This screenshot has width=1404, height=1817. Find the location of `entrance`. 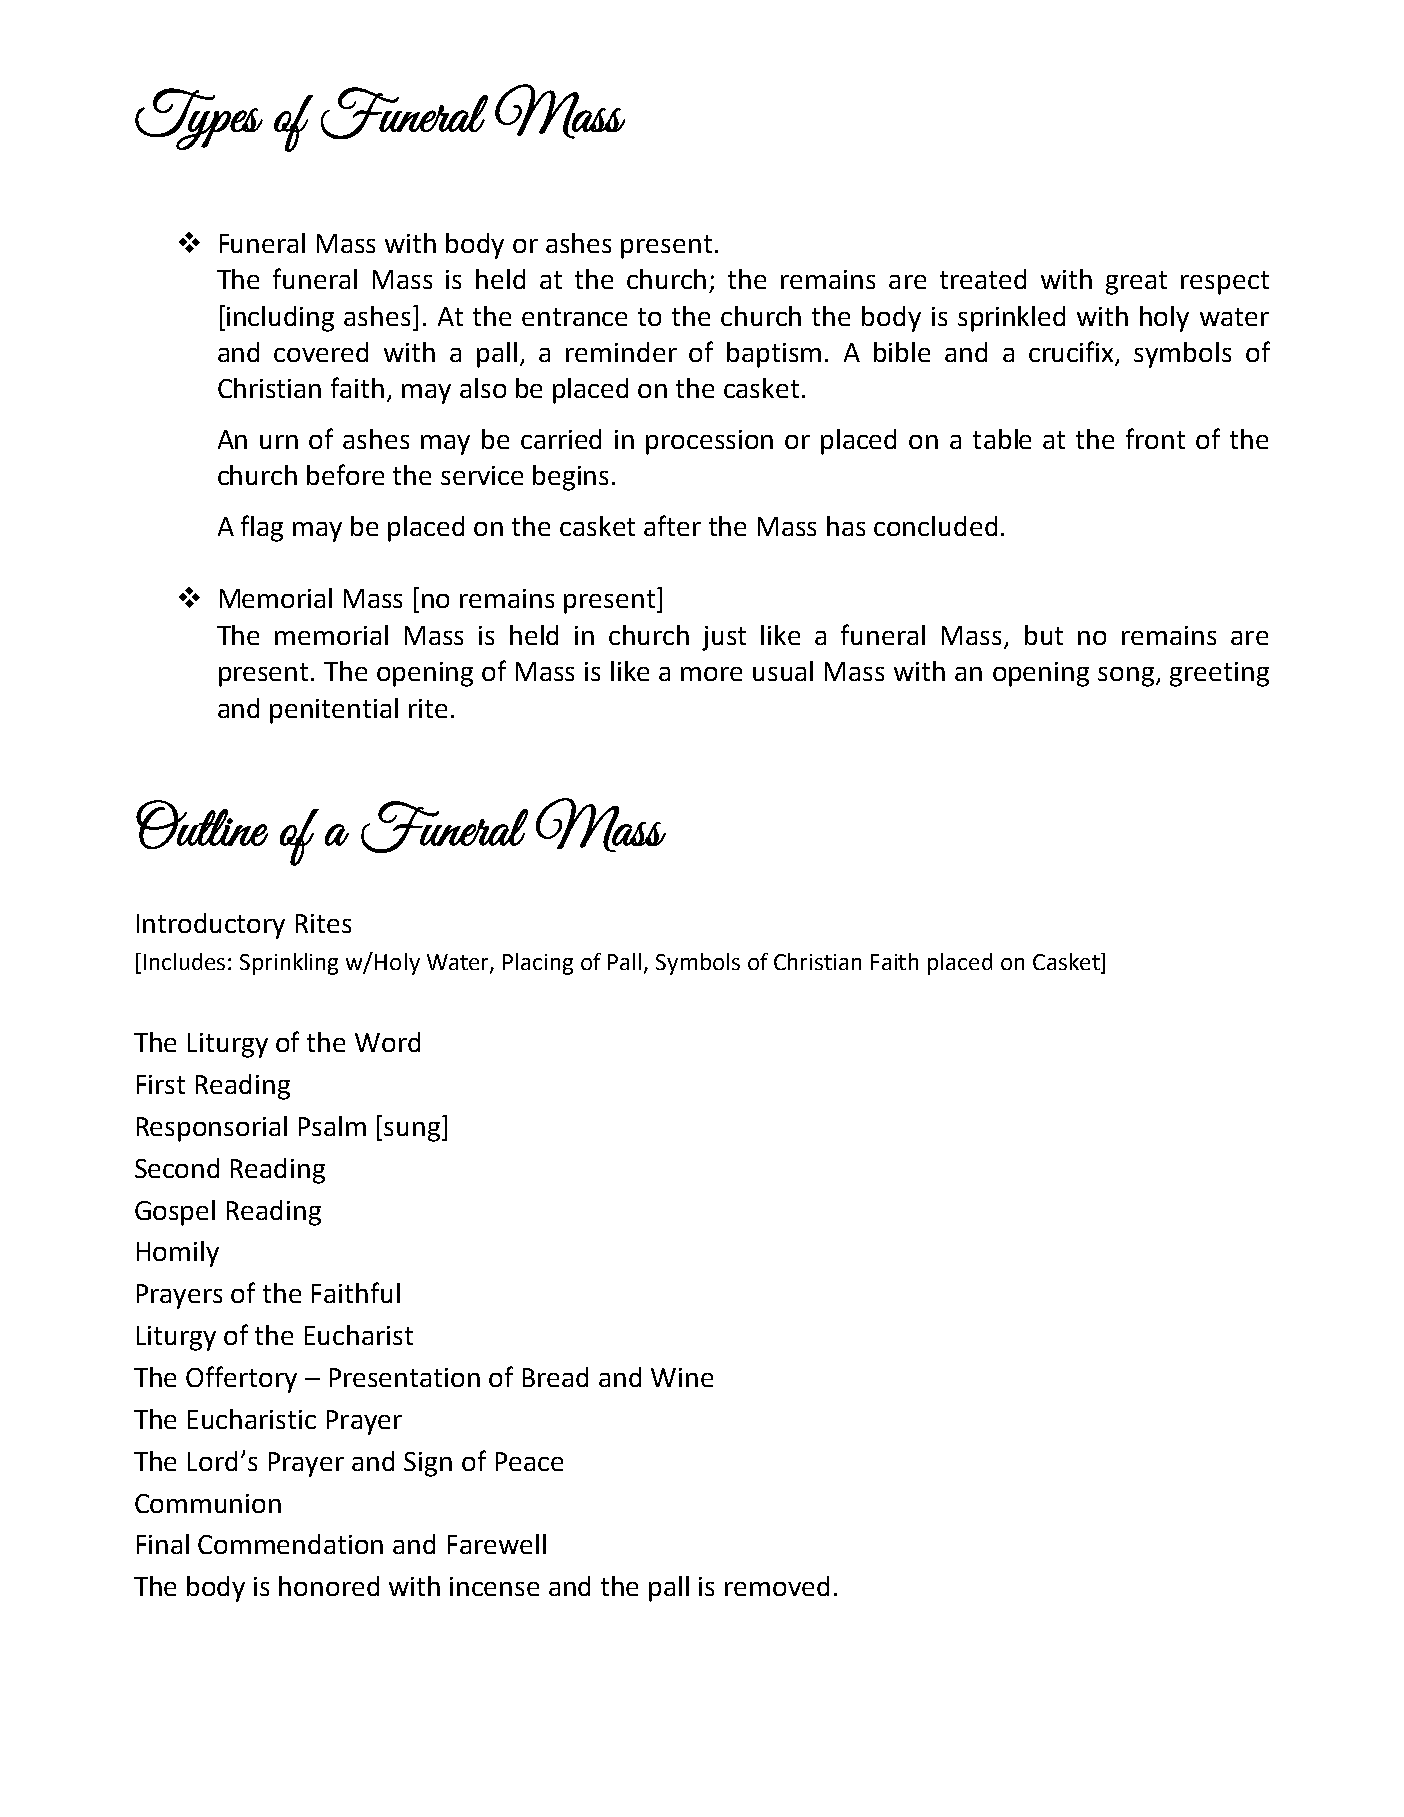

entrance is located at coordinates (574, 317).
